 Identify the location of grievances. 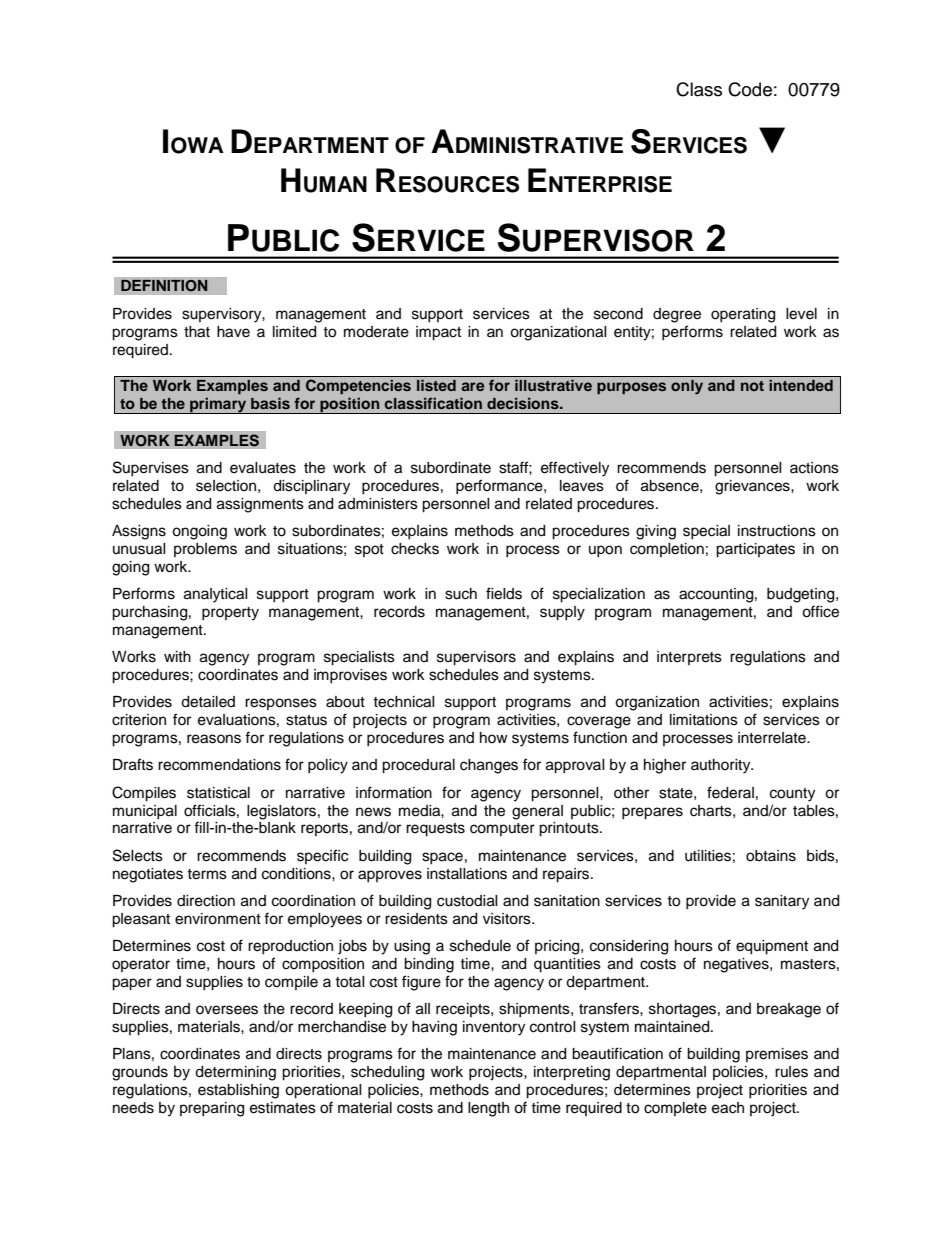
(753, 487).
